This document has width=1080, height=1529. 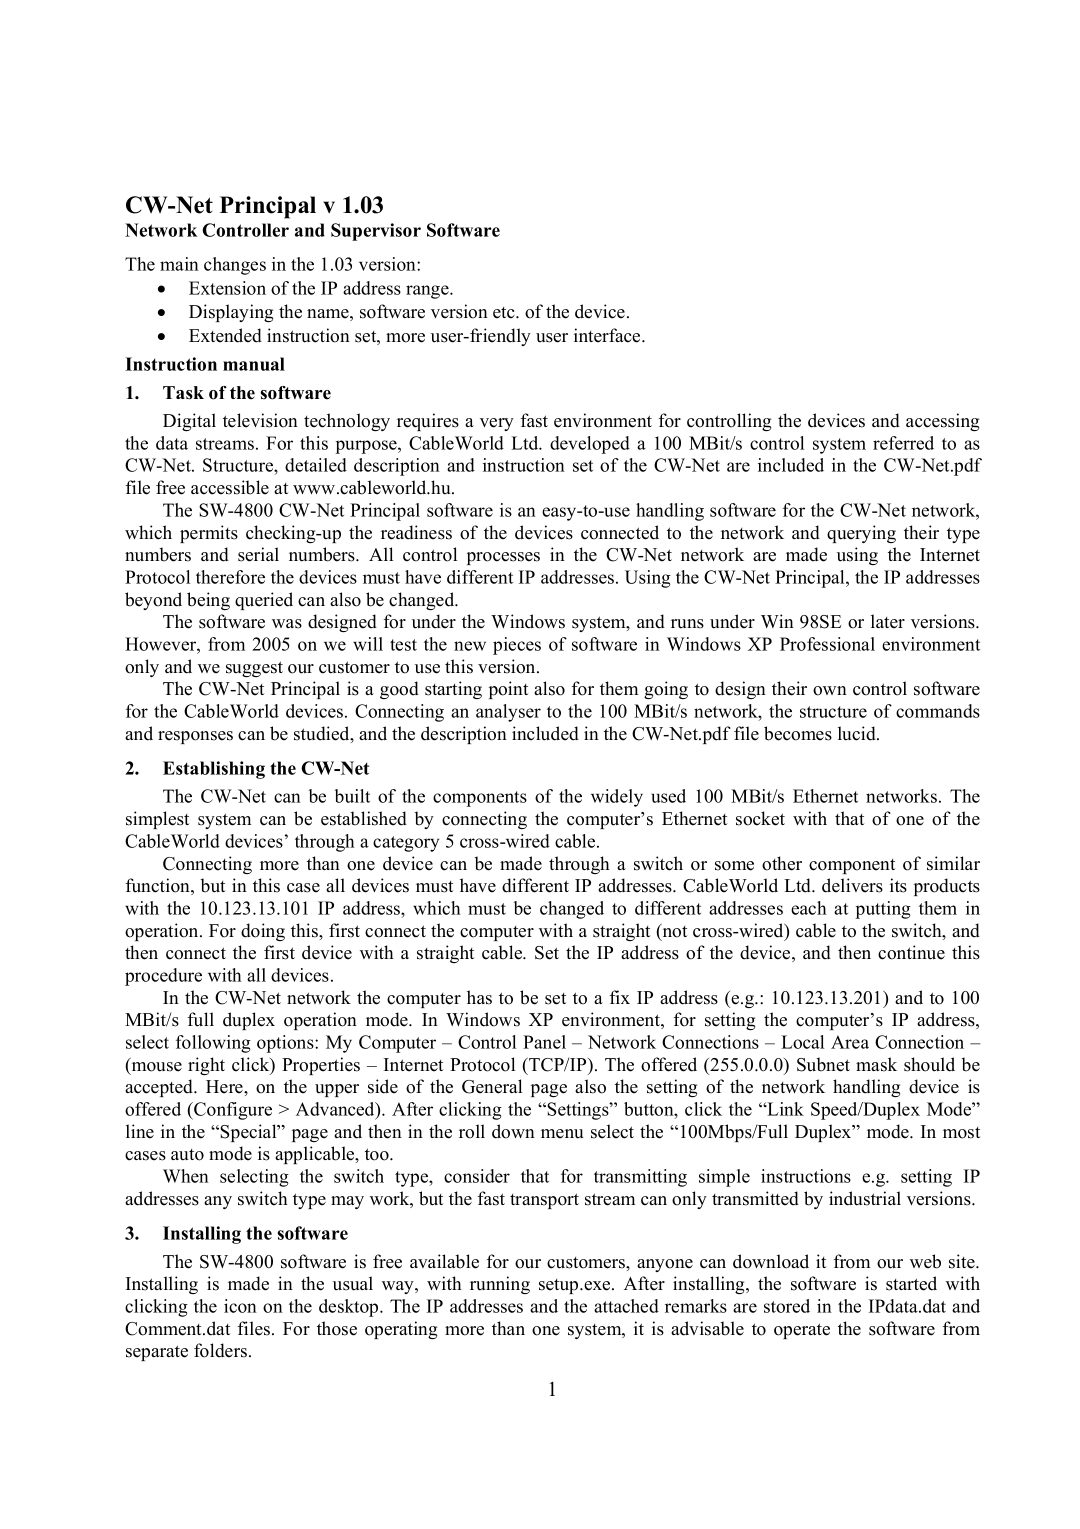 What do you see at coordinates (503, 558) in the document?
I see `processes` at bounding box center [503, 558].
